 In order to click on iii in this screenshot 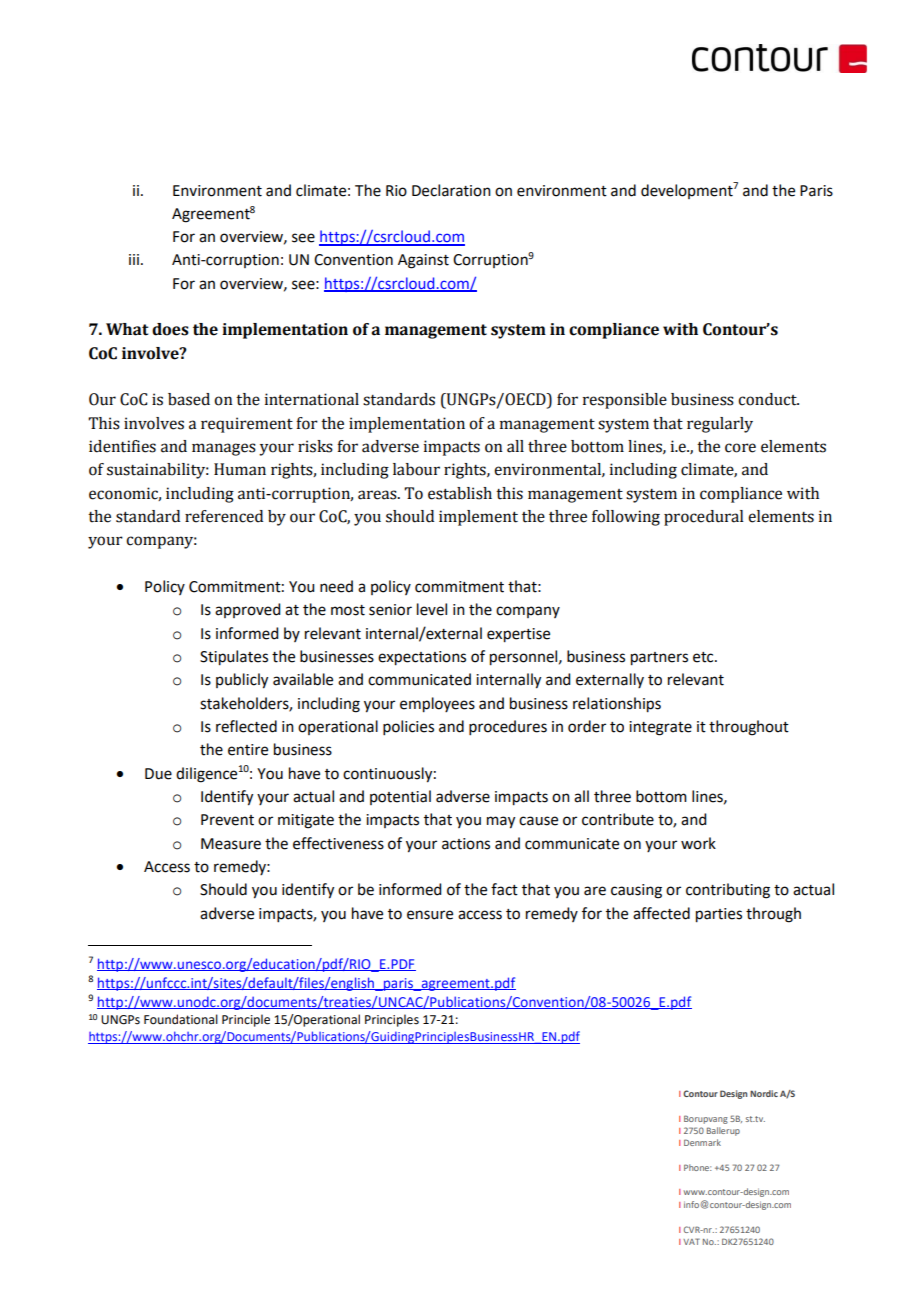, I will do `click(134, 259)`.
